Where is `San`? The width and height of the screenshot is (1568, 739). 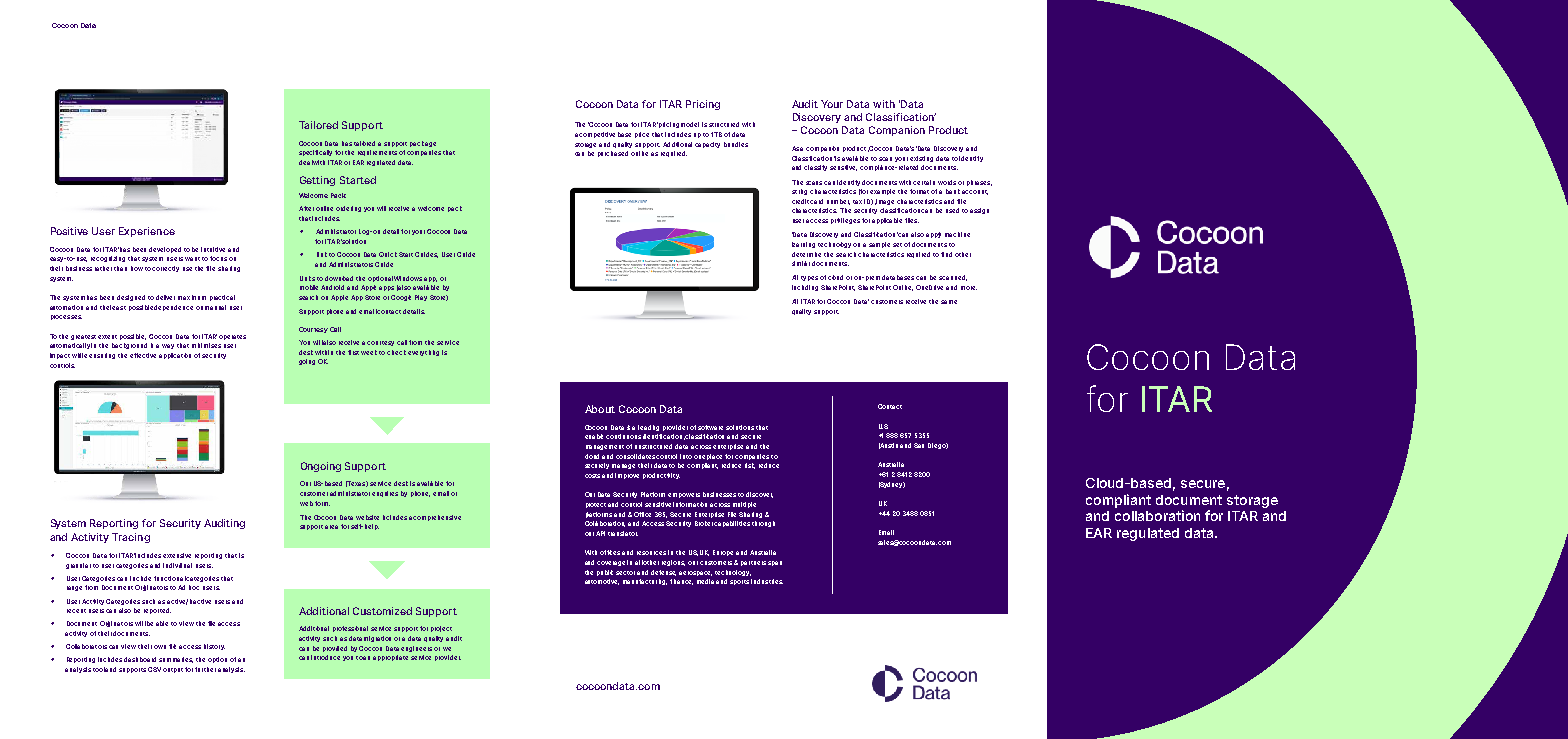
San is located at coordinates (919, 445).
